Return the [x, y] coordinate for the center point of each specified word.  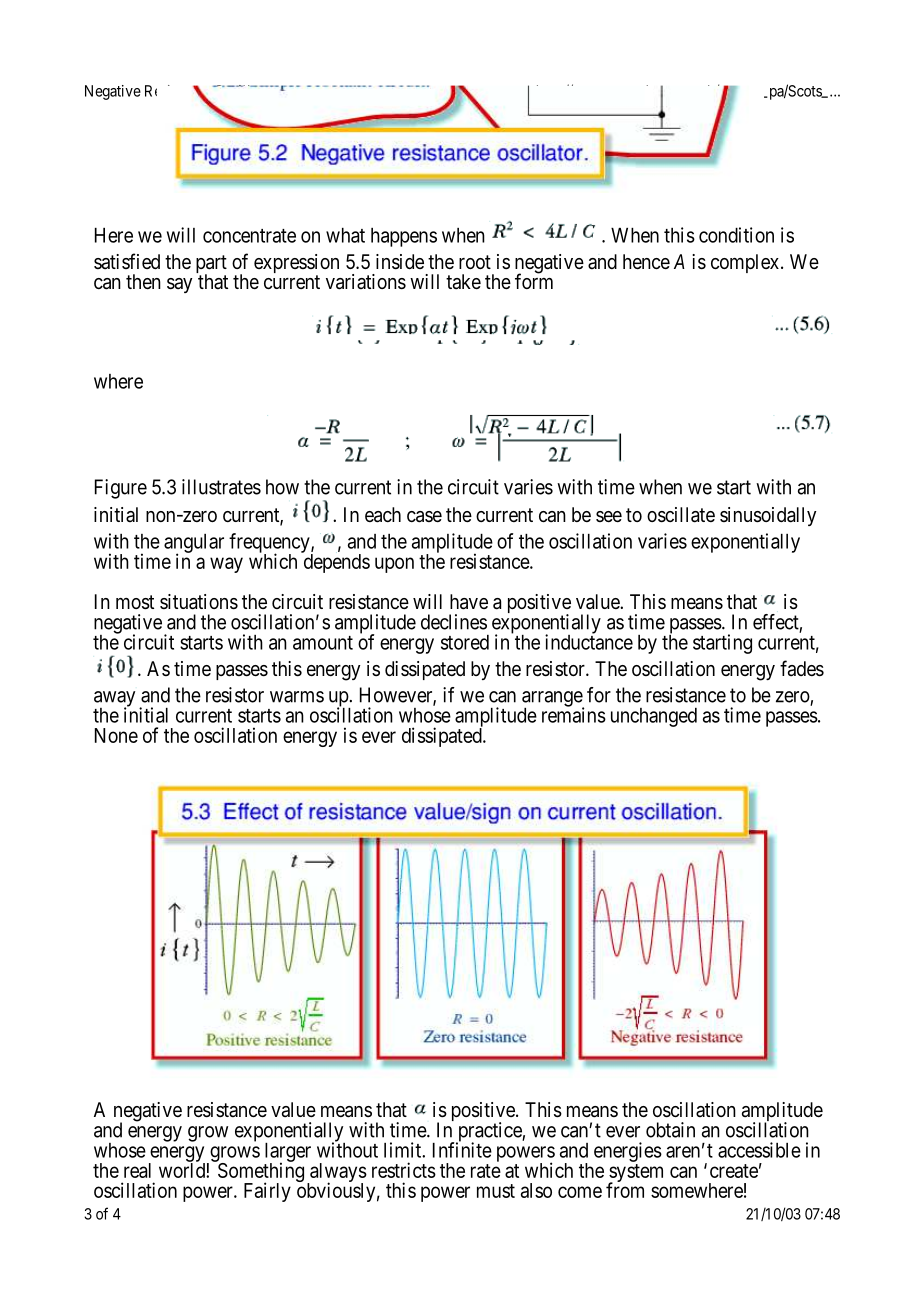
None [116, 735]
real [137, 1170]
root [475, 262]
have [469, 602]
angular [194, 544]
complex [746, 263]
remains [574, 714]
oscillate [681, 515]
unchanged [654, 717]
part [211, 265]
